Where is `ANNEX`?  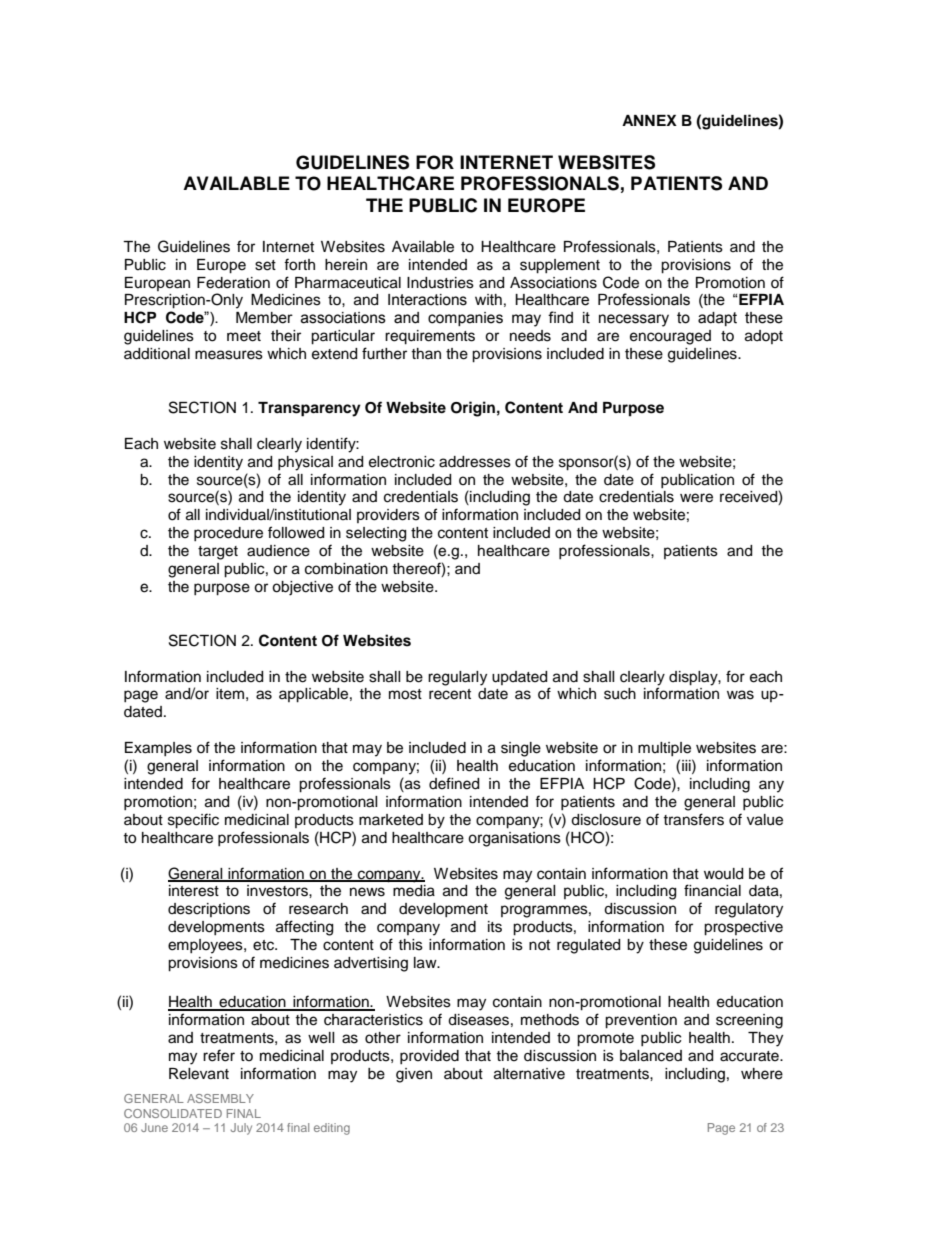 ANNEX is located at coordinates (649, 120).
